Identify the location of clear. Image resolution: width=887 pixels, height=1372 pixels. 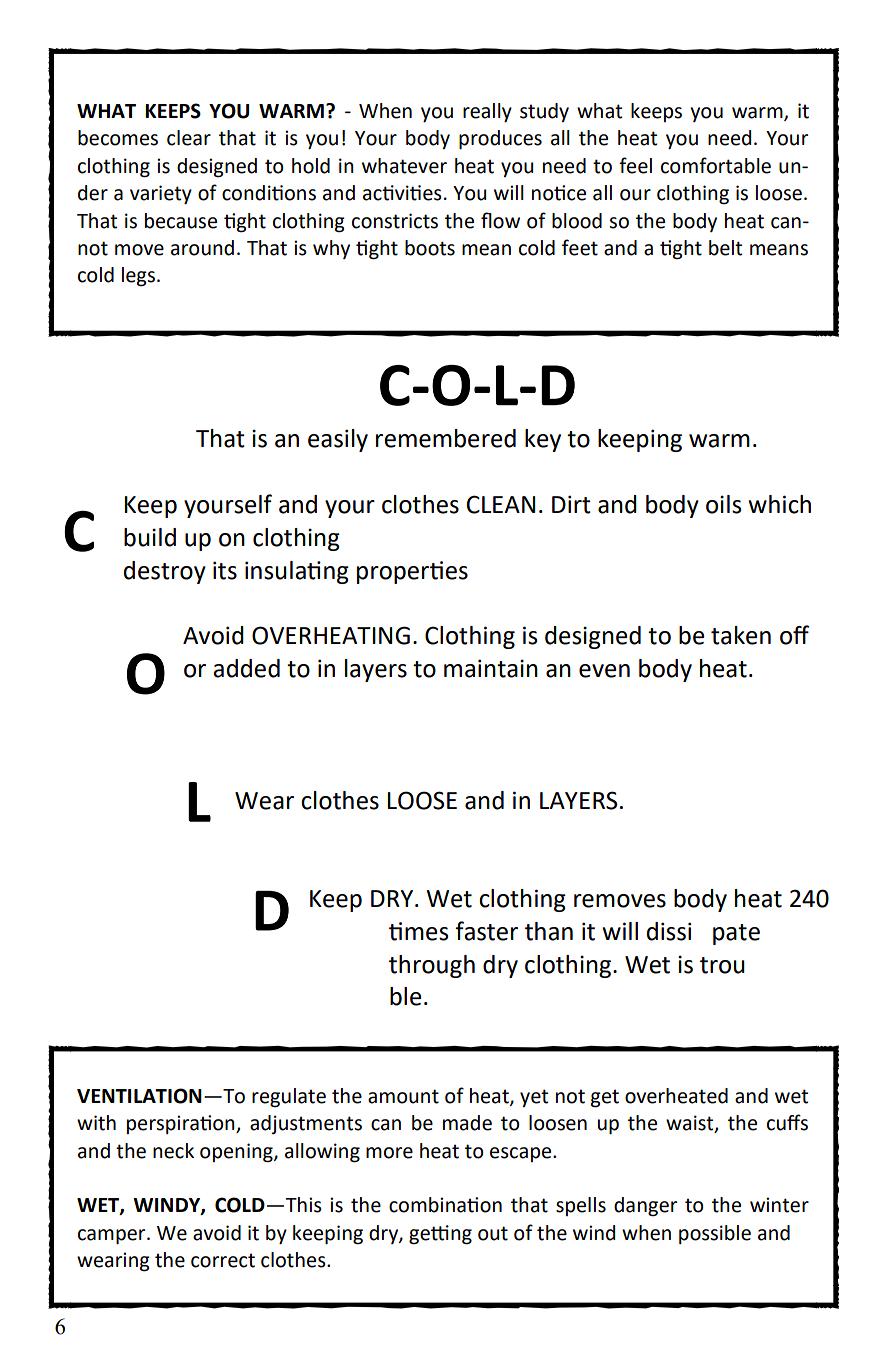
(189, 138).
